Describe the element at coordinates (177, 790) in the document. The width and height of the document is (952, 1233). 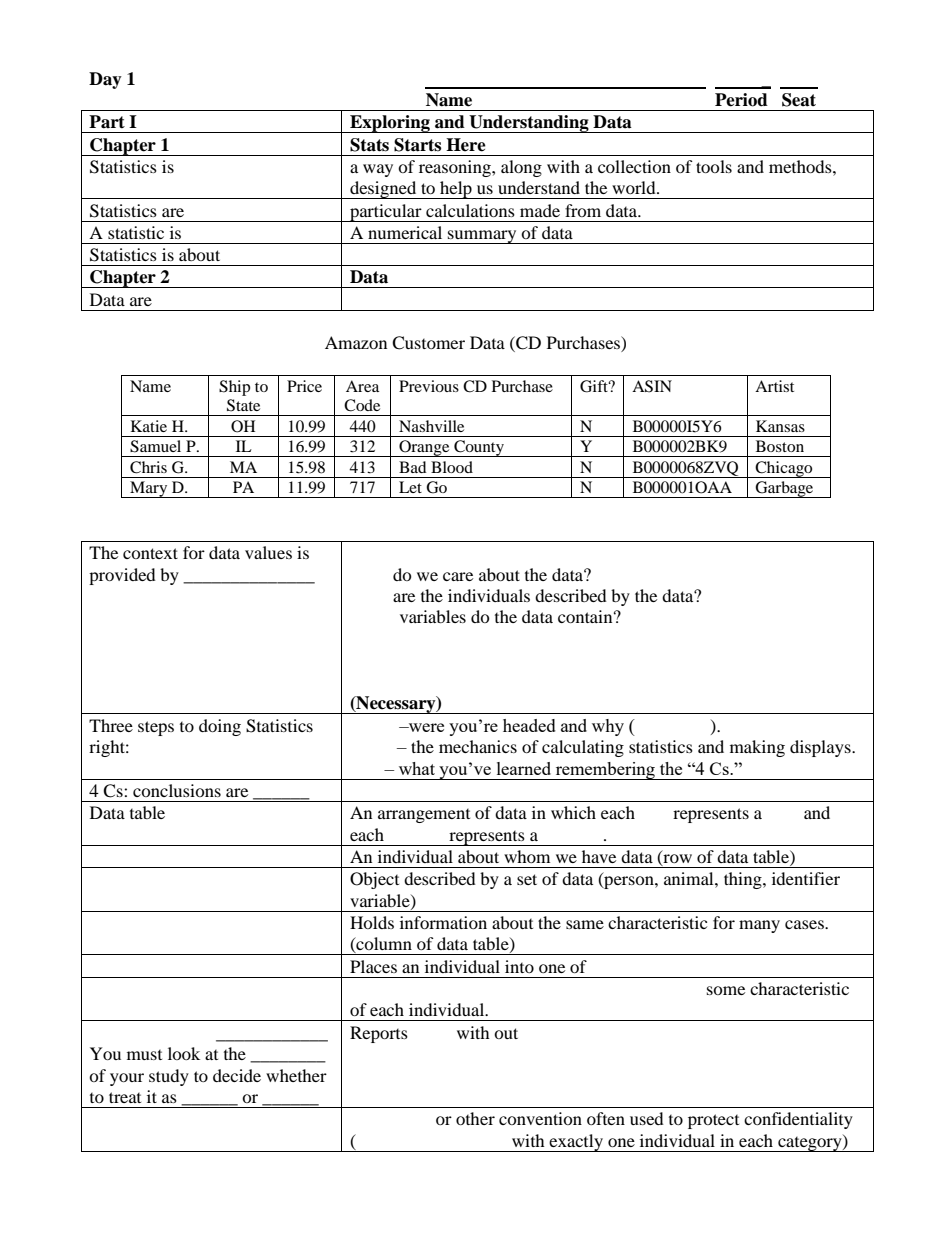
I see `conclusions` at that location.
